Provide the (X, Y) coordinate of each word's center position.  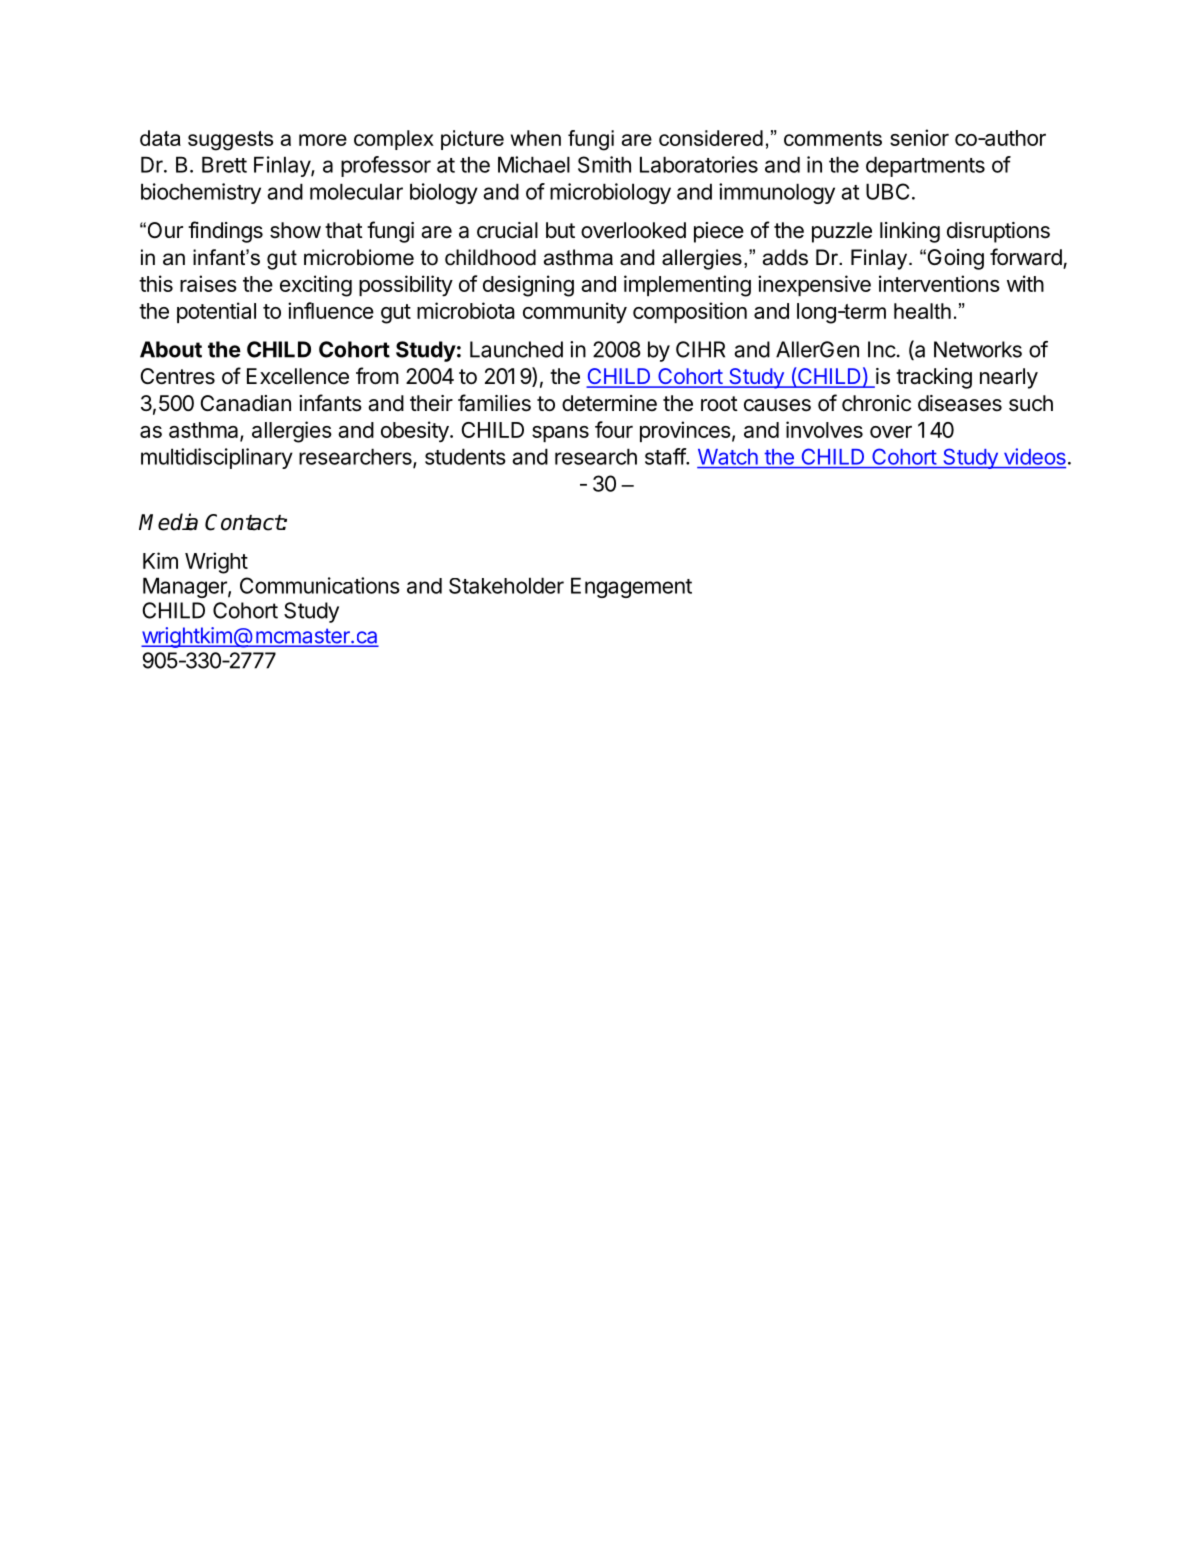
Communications (320, 585)
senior (919, 137)
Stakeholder (506, 585)
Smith (604, 164)
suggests (230, 141)
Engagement (631, 587)
